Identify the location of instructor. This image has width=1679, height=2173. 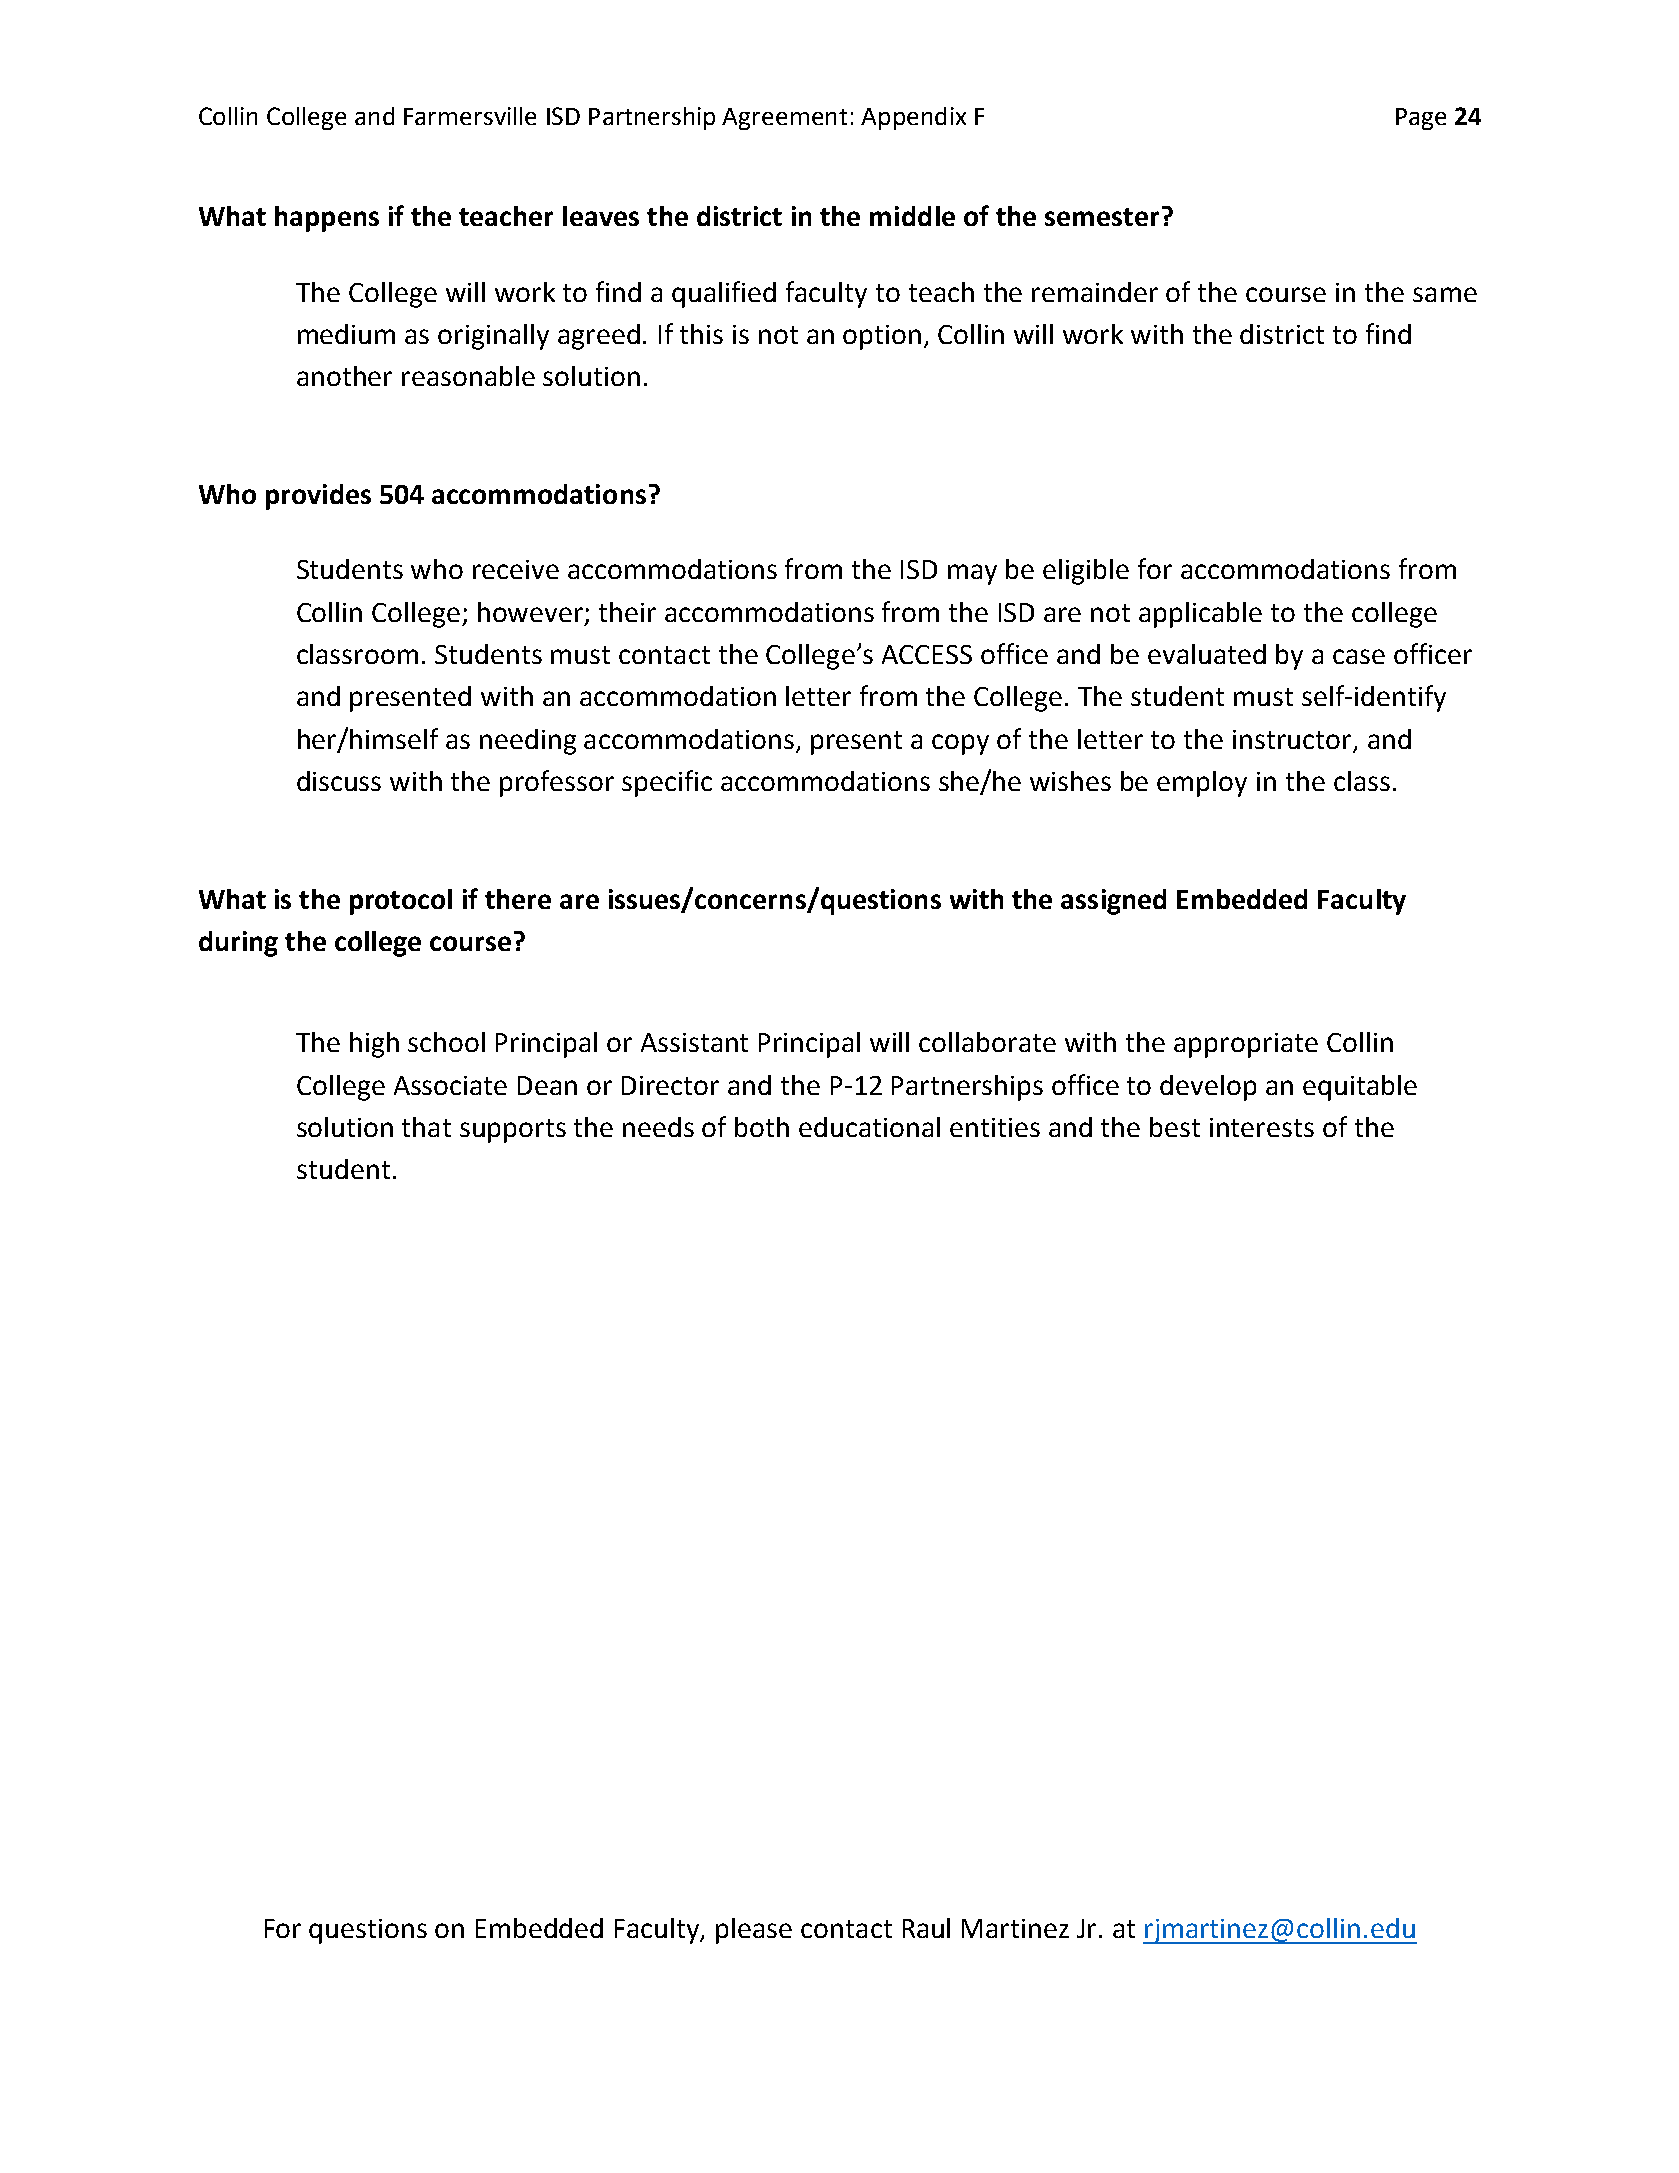
(1293, 741).
